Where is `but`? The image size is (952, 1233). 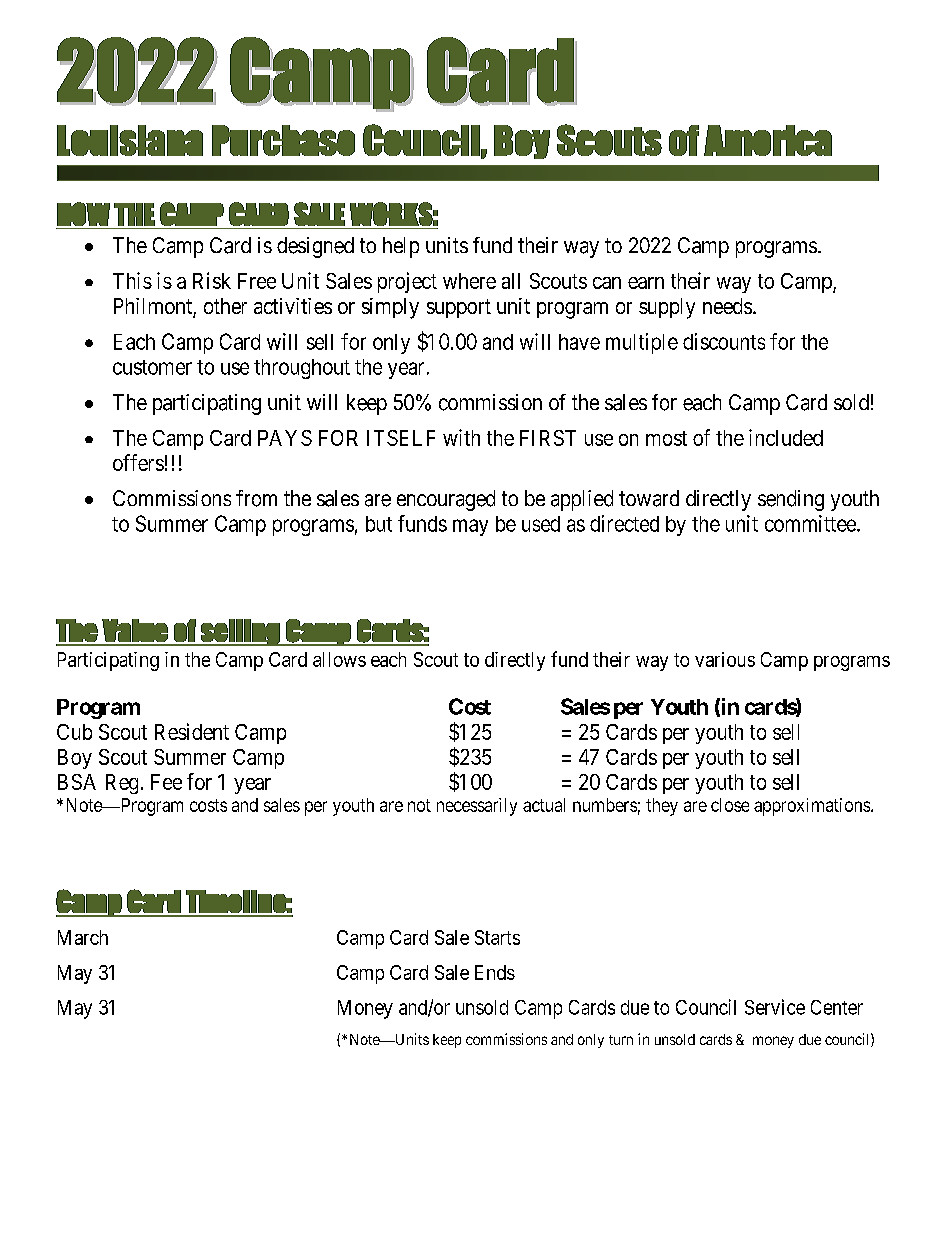
but is located at coordinates (379, 524).
